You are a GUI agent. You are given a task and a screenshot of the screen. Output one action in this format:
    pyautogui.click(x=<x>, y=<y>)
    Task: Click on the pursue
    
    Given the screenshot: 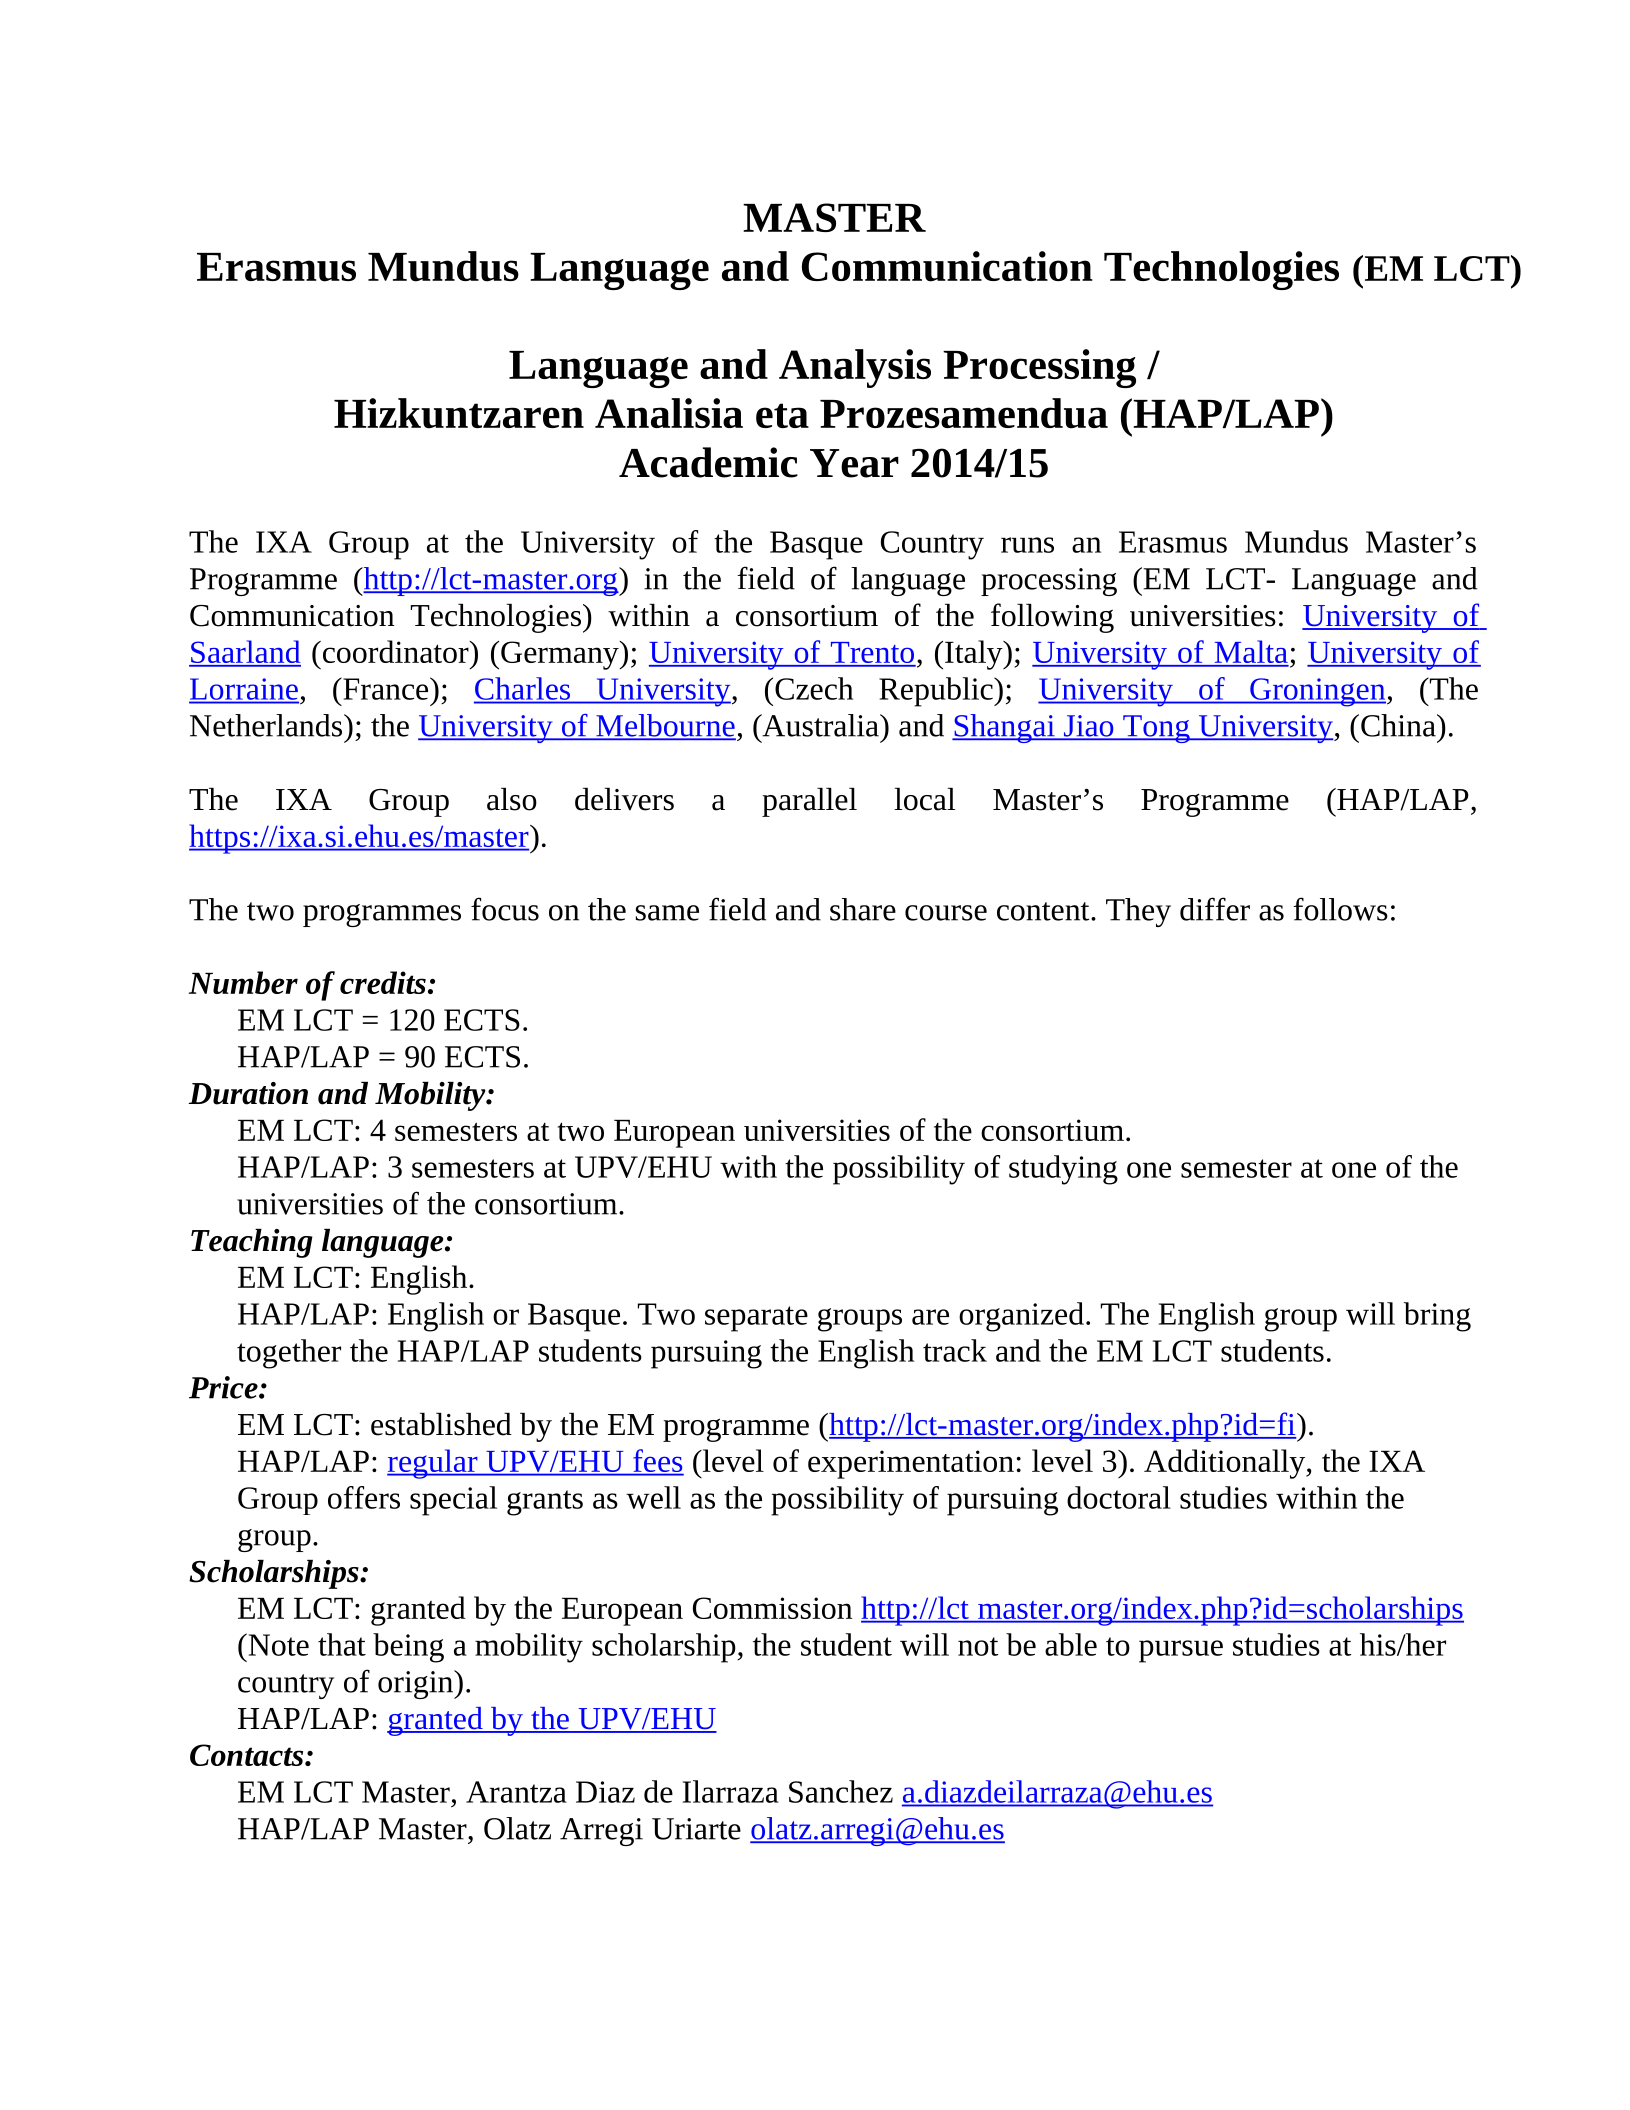 What is the action you would take?
    pyautogui.click(x=1181, y=1651)
